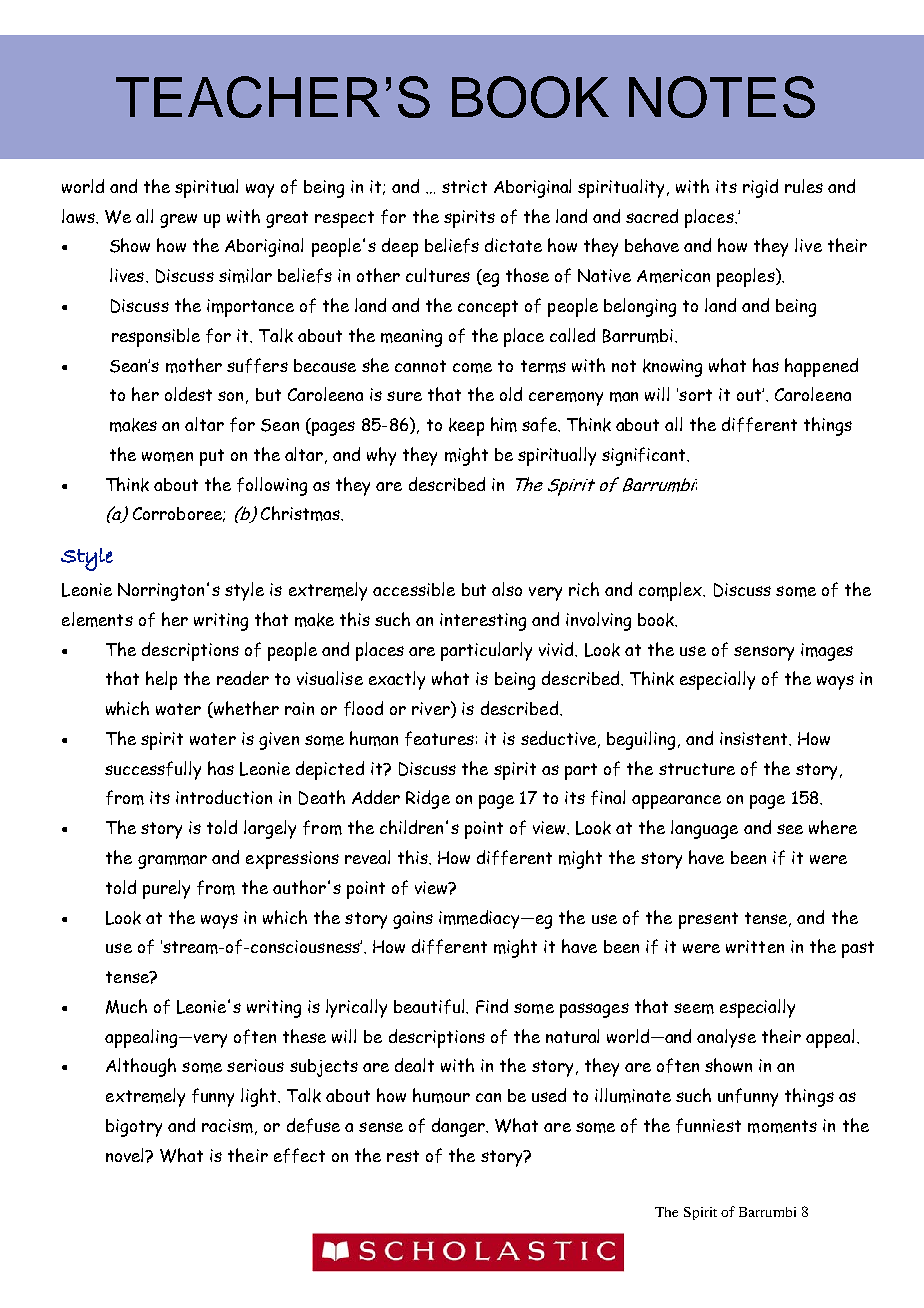 This page has width=924, height=1308. Describe the element at coordinates (97, 619) in the page. I see `elements` at that location.
